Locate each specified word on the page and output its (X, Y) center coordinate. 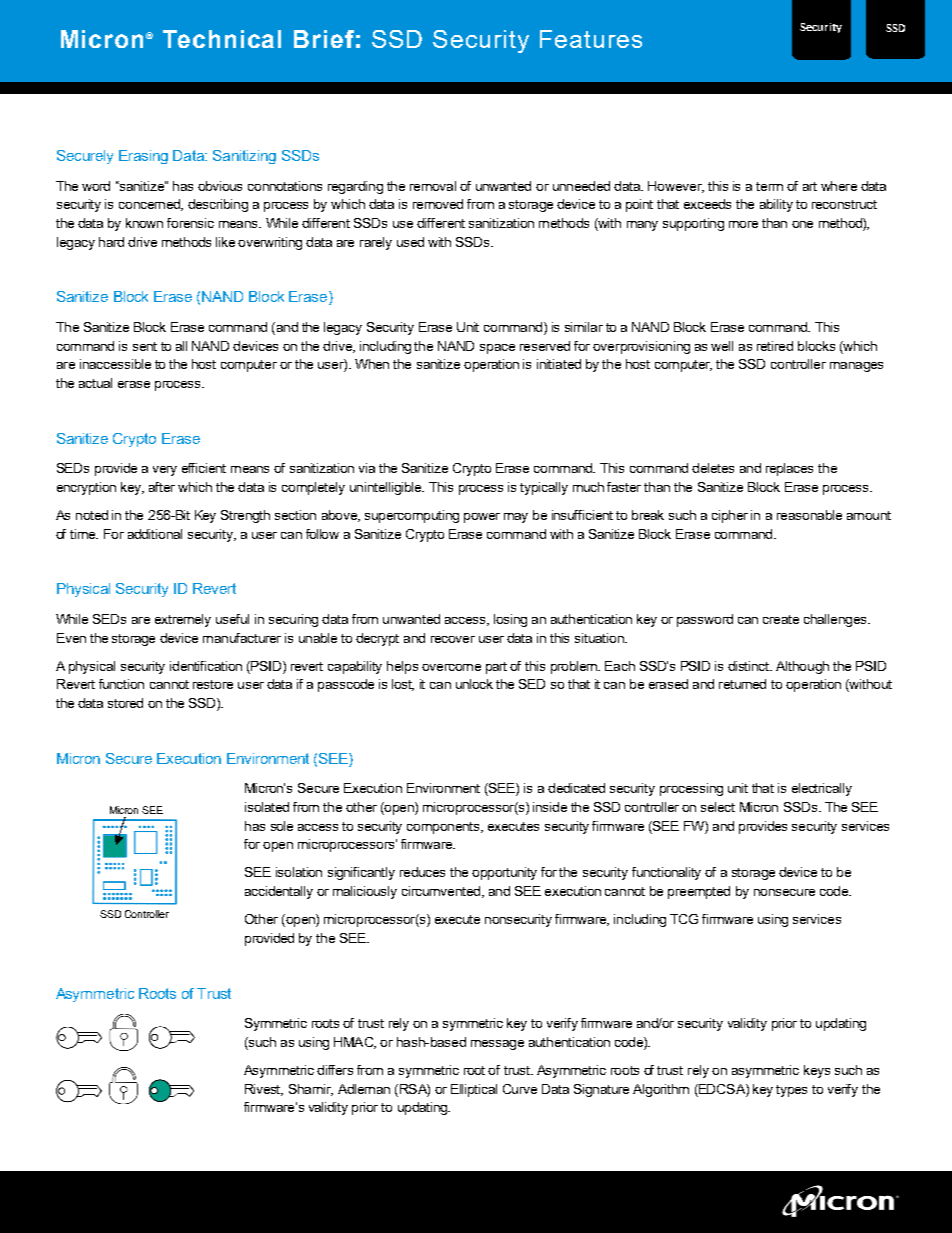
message (497, 1045)
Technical (222, 39)
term (769, 186)
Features (591, 39)
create (781, 619)
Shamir (311, 1090)
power (482, 518)
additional (155, 534)
